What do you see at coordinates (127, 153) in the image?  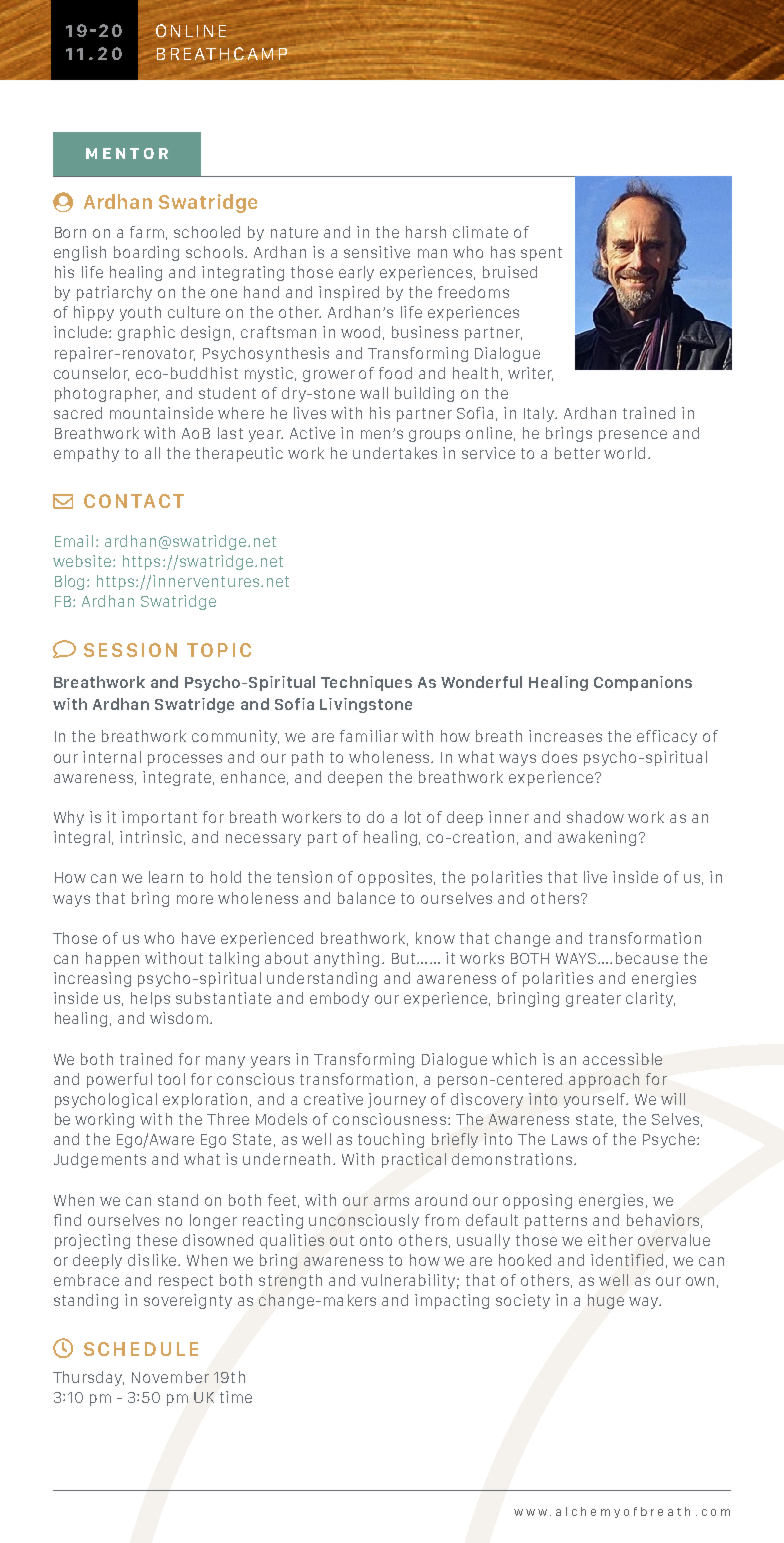 I see `MENTOR` at bounding box center [127, 153].
